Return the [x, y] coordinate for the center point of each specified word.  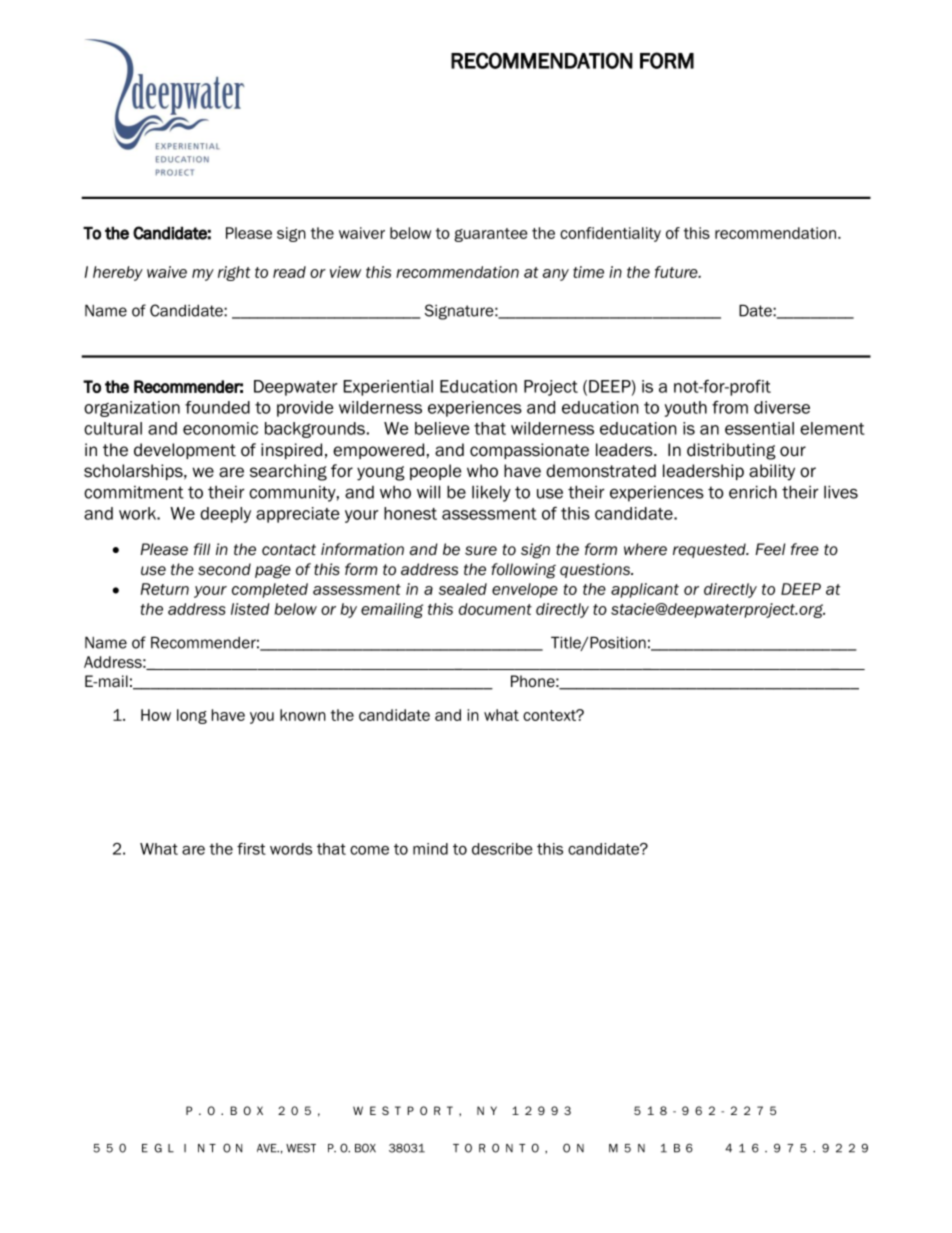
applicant [645, 590]
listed [250, 609]
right [234, 273]
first [251, 849]
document [495, 609]
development [185, 451]
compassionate [529, 451]
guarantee [490, 235]
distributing [731, 451]
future [677, 272]
